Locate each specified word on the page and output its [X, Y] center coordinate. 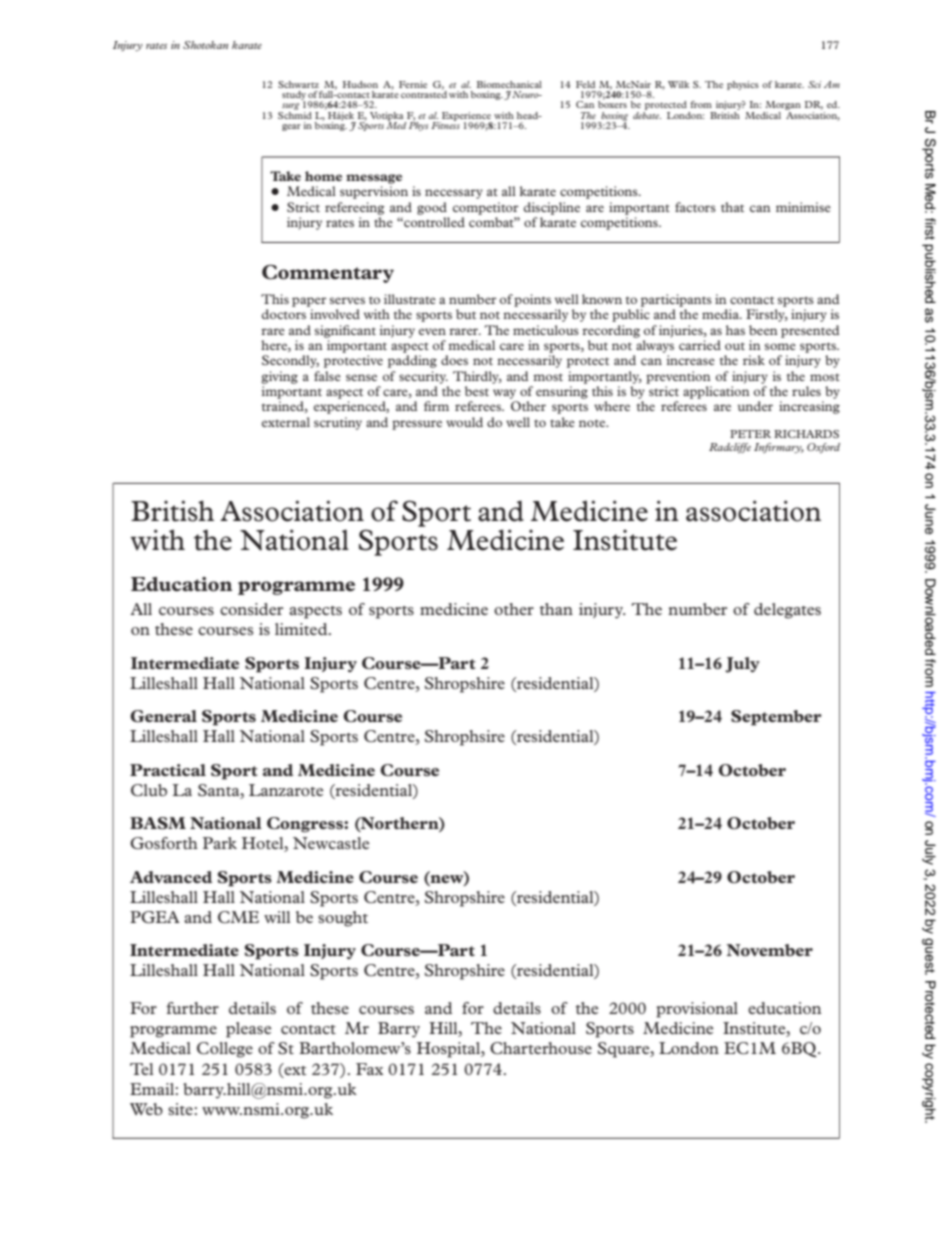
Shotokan [205, 45]
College [225, 1050]
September [776, 718]
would [464, 422]
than [556, 609]
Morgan [782, 107]
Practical [168, 770]
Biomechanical [509, 84]
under [755, 406]
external [286, 422]
